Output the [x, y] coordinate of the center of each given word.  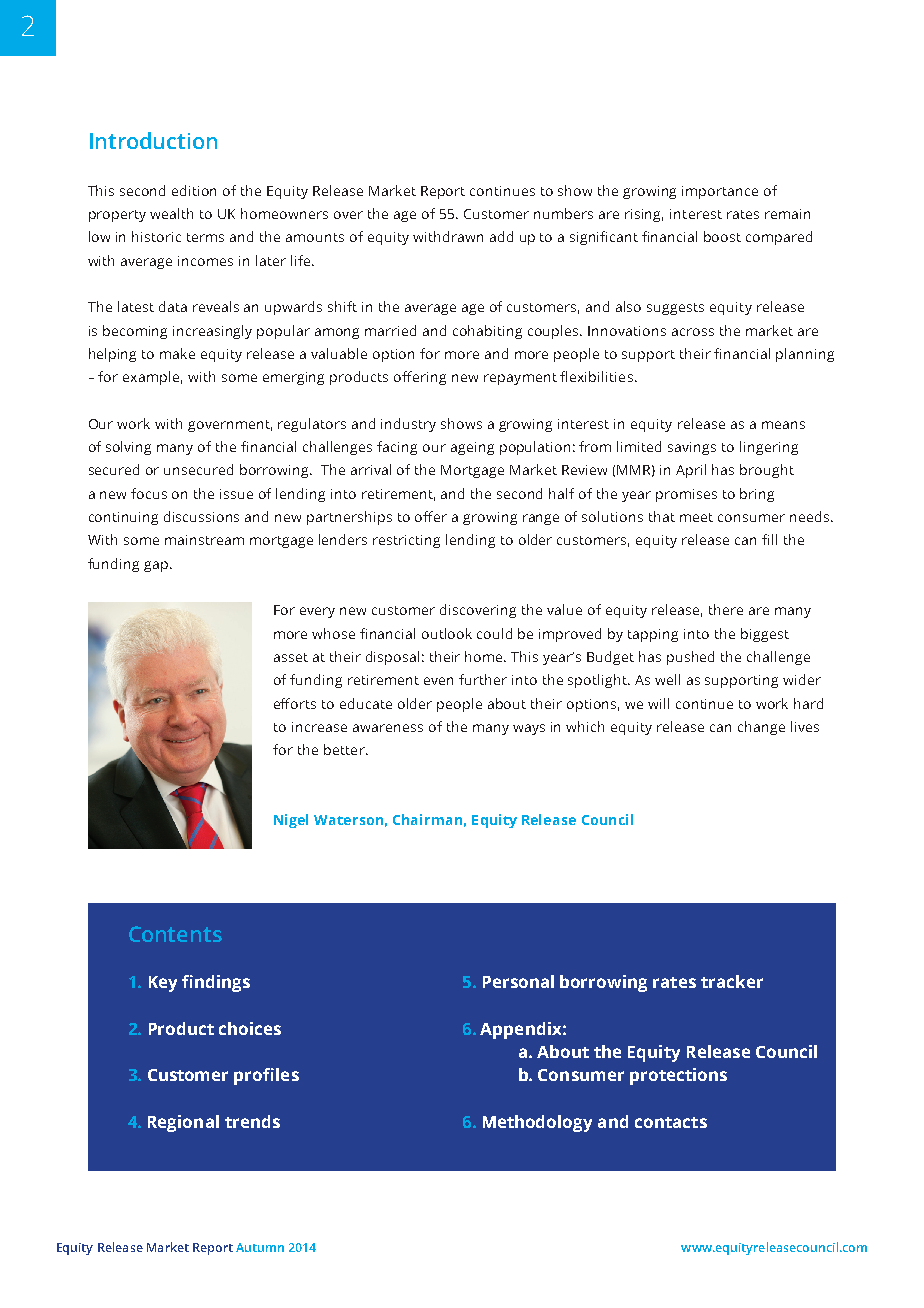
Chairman [427, 819]
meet [696, 517]
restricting [406, 541]
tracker [732, 981]
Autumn [260, 1247]
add [501, 236]
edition [194, 190]
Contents [175, 934]
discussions [201, 516]
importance [720, 192]
